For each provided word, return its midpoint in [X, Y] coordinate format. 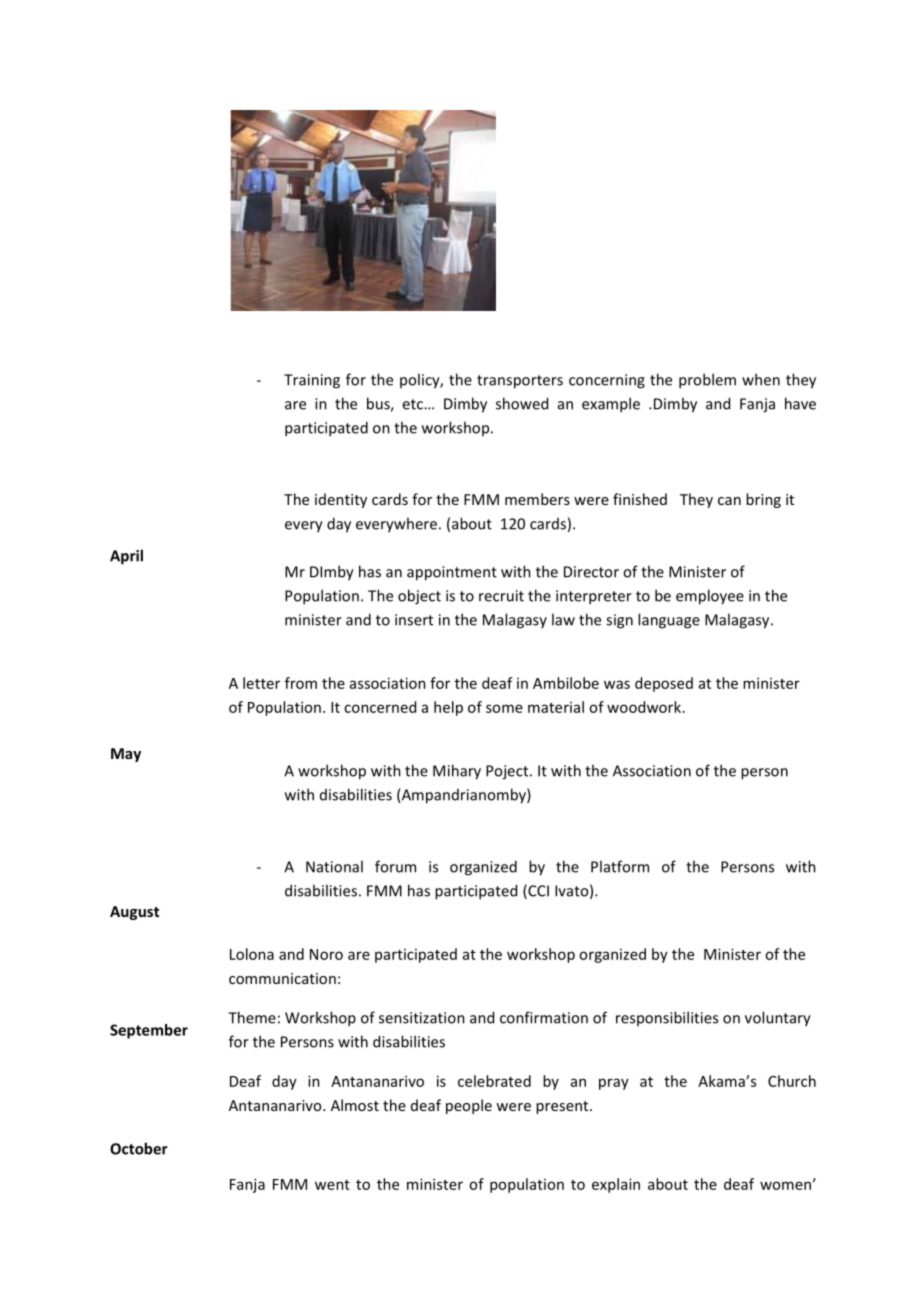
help [448, 708]
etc [413, 404]
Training [312, 381]
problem [707, 381]
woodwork [645, 707]
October [139, 1148]
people [469, 1106]
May [126, 755]
